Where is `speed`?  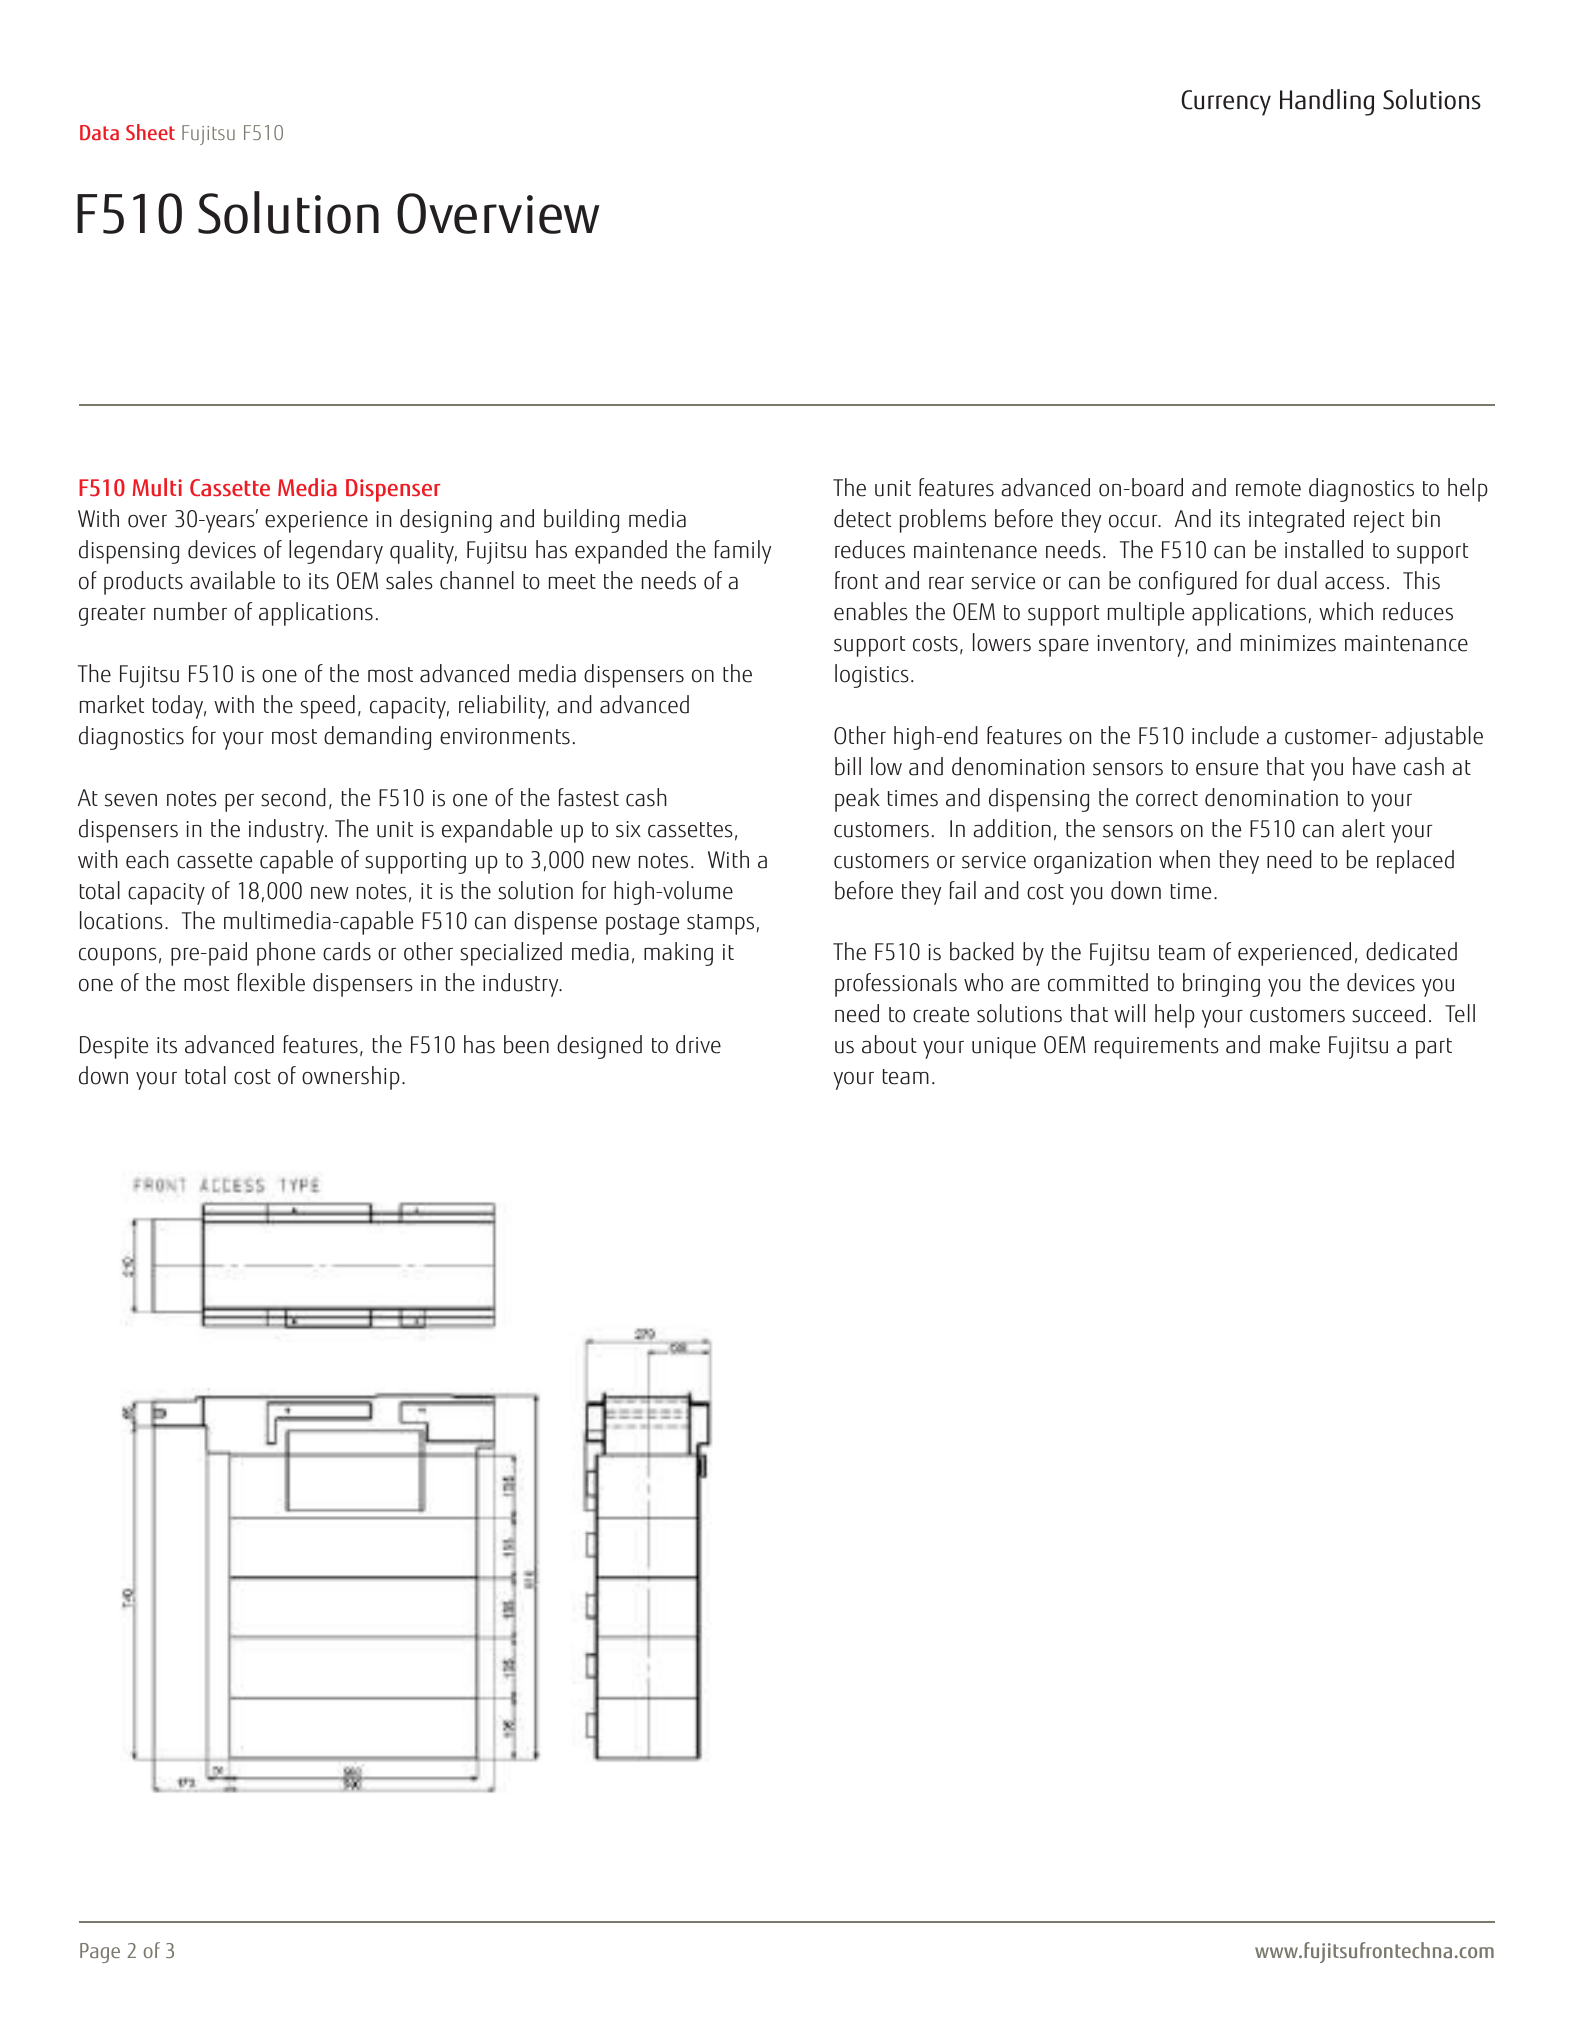
speed is located at coordinates (327, 707).
